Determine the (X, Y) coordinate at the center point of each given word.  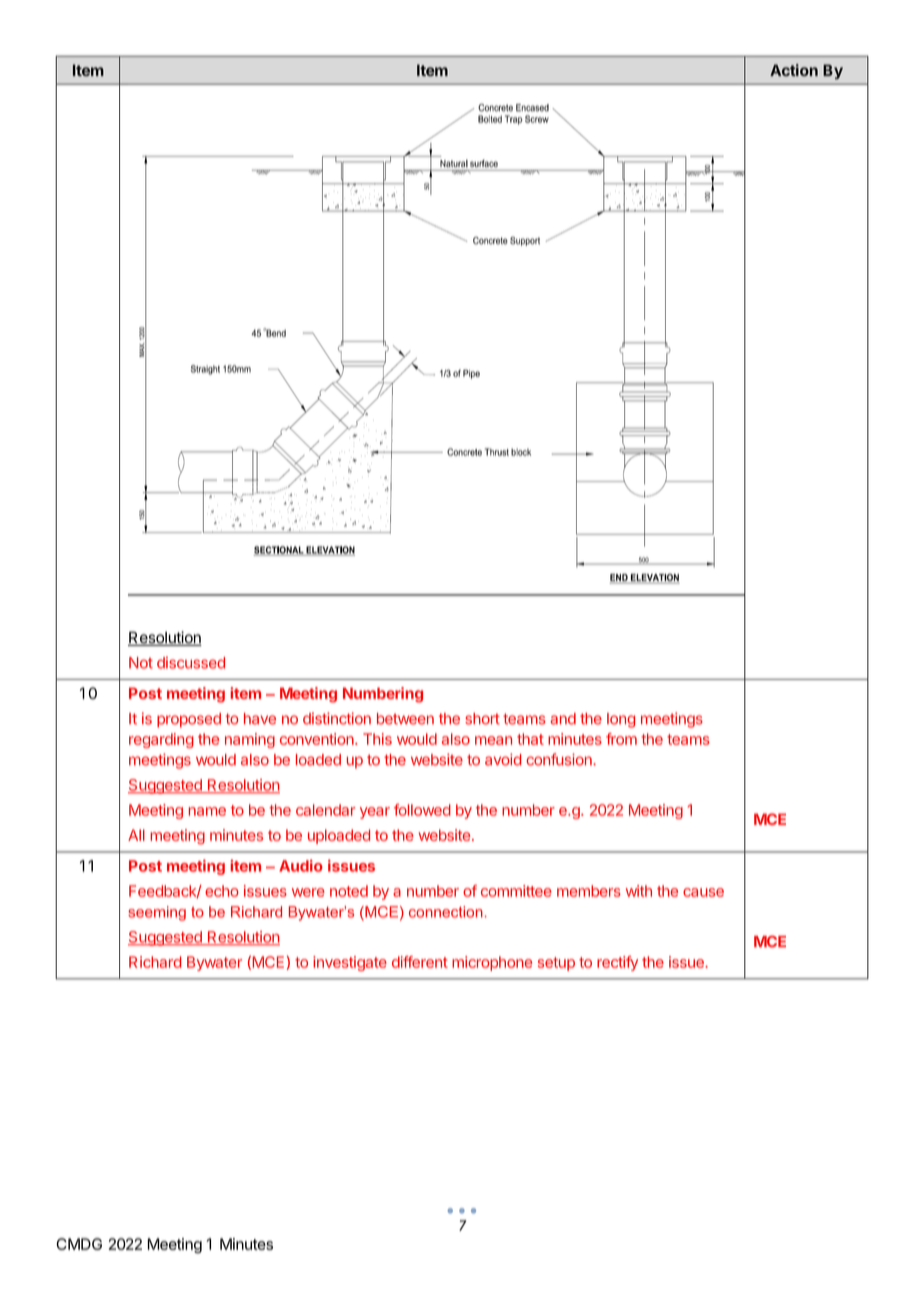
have (260, 719)
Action (794, 70)
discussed (191, 663)
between (405, 719)
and (563, 719)
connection (446, 912)
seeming (157, 913)
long (621, 720)
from (621, 739)
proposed (189, 720)
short (482, 719)
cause (703, 892)
